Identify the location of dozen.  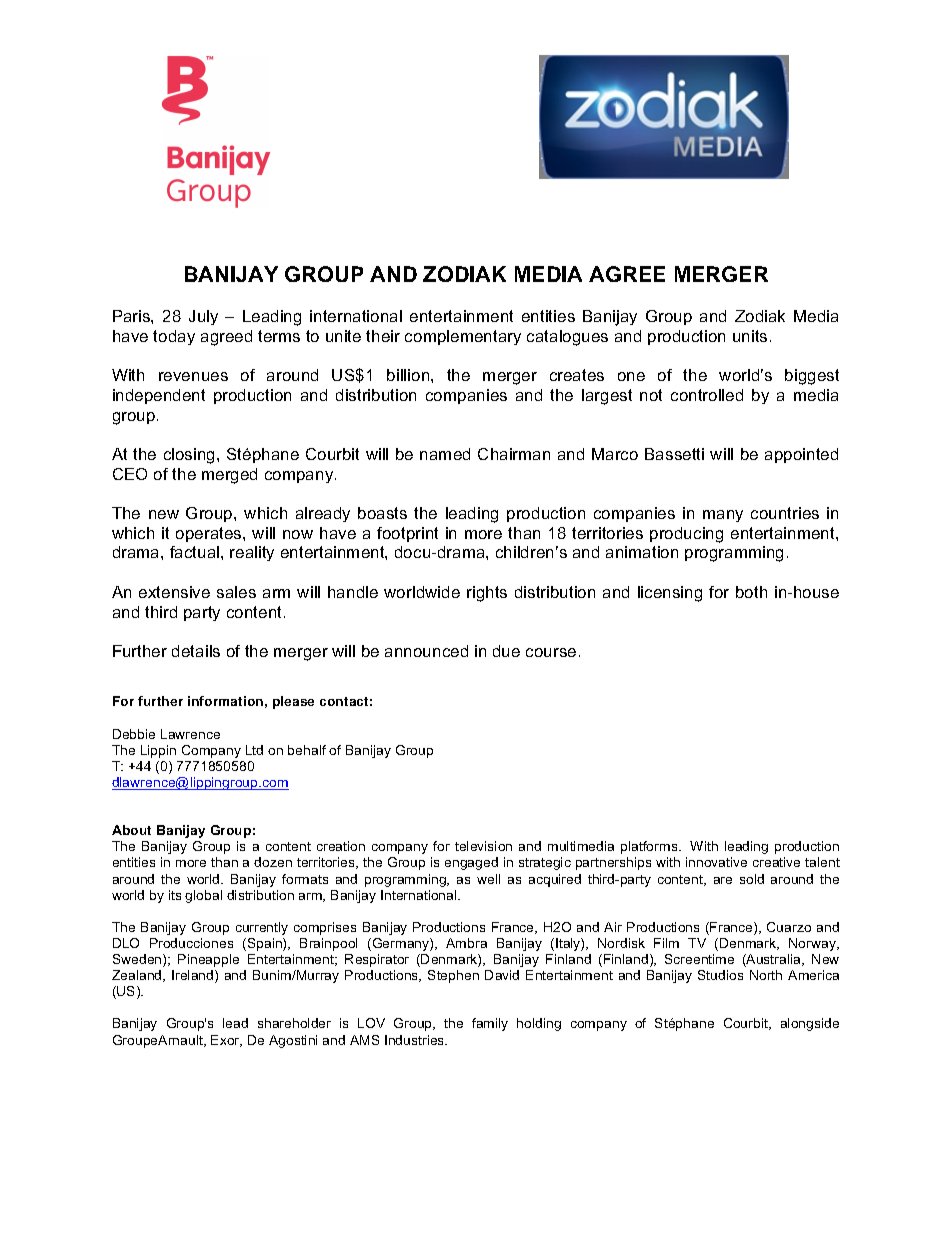
(273, 862).
